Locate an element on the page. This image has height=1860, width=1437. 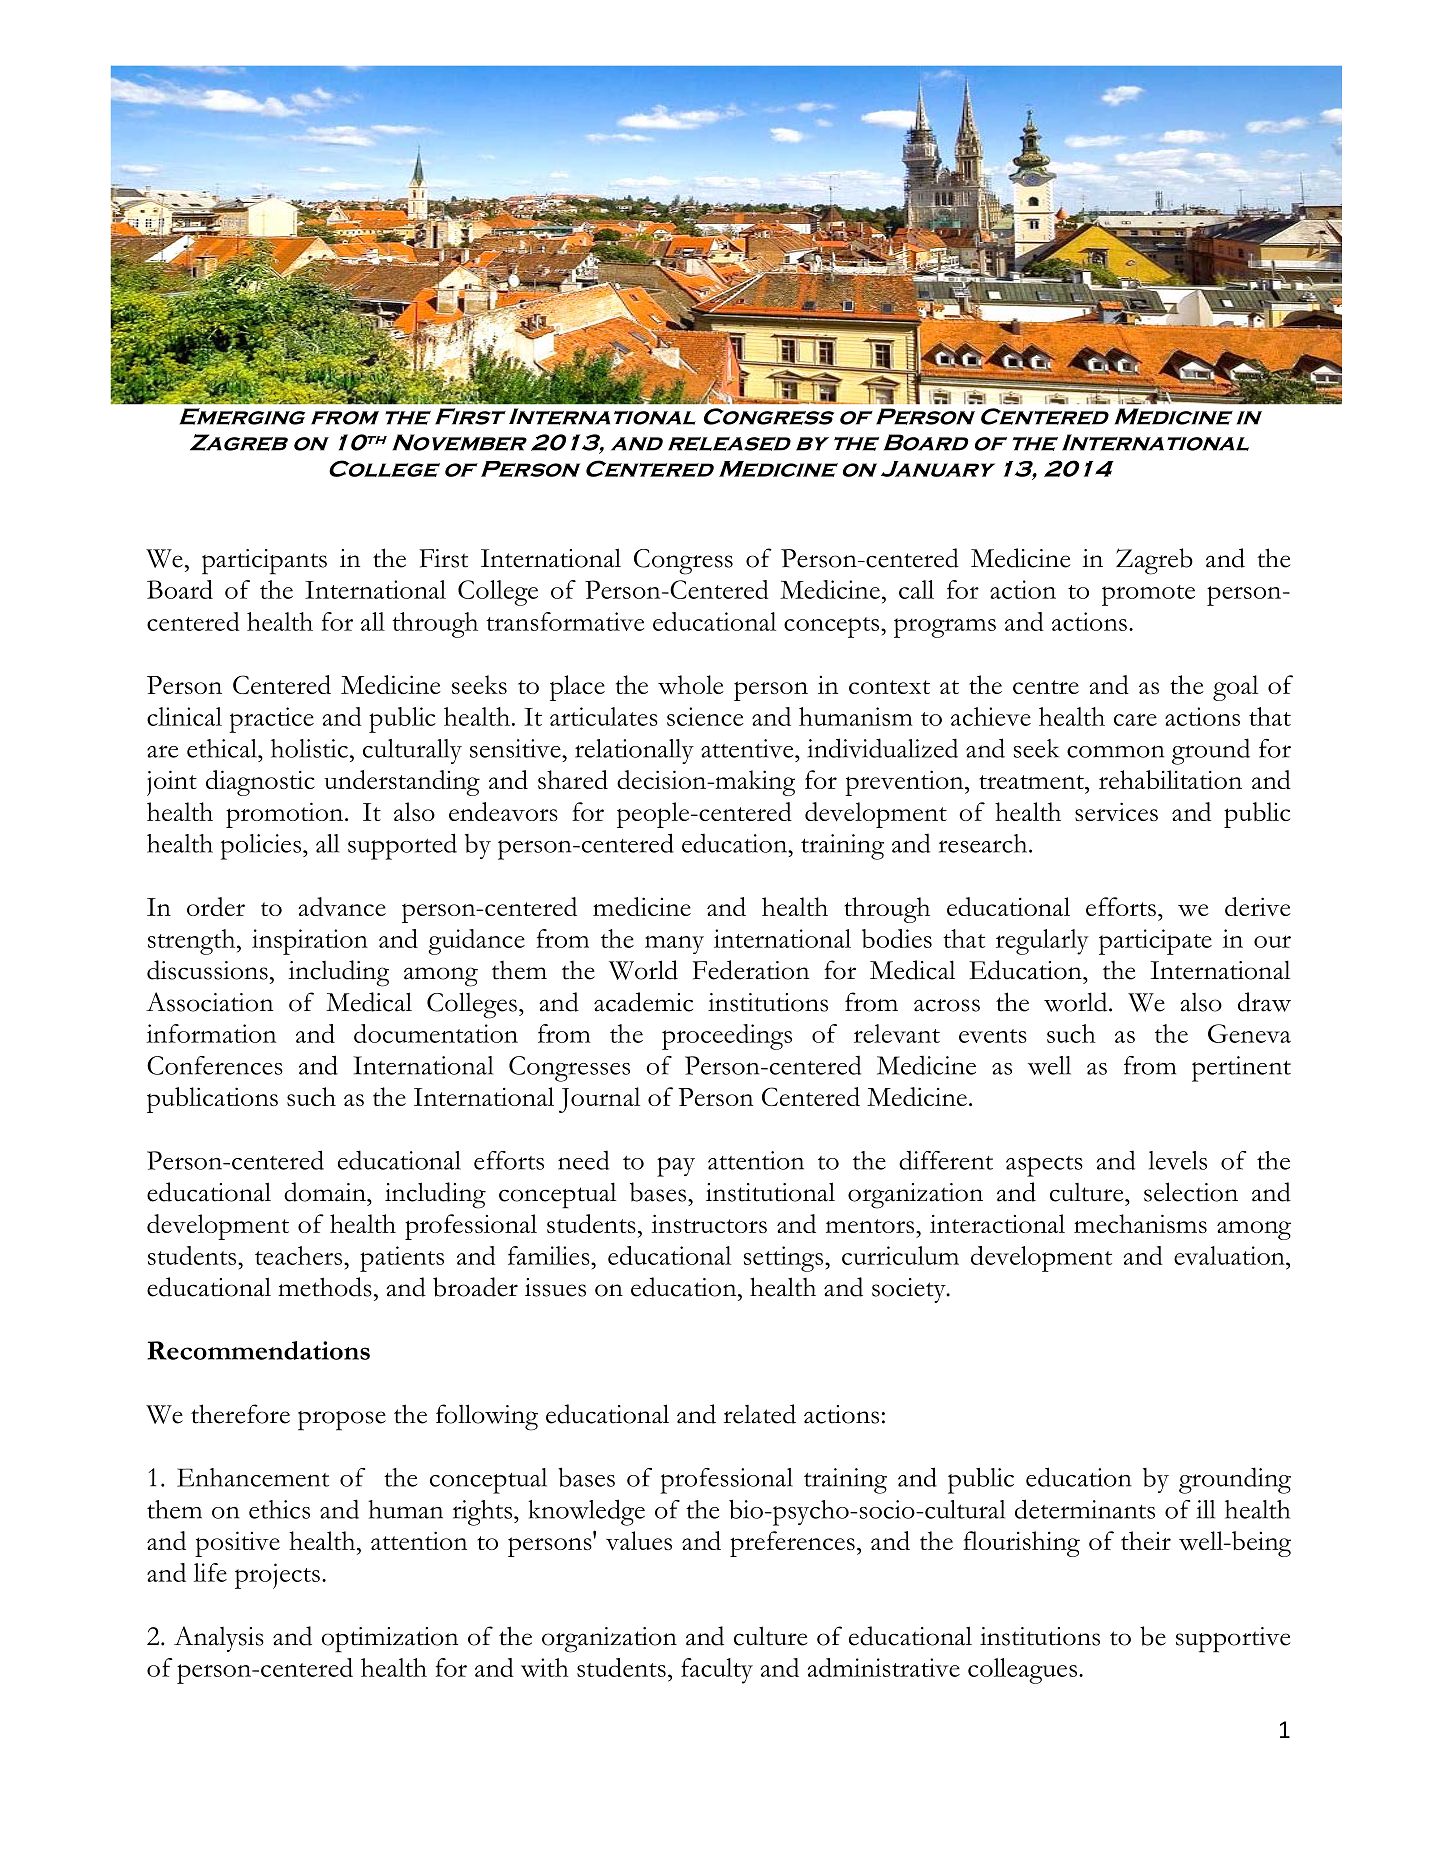
evaluation is located at coordinates (1230, 1255).
